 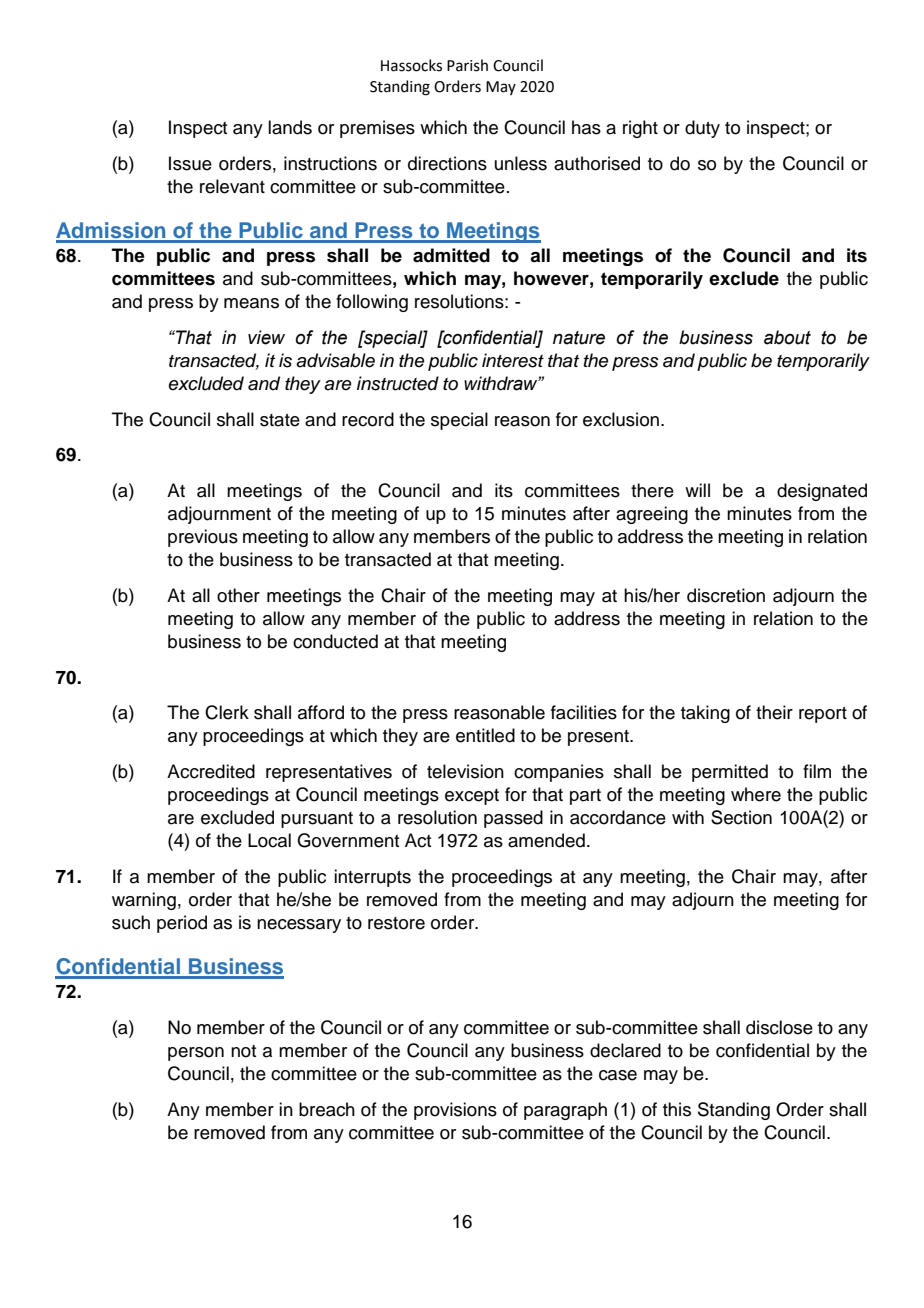 What do you see at coordinates (467, 65) in the screenshot?
I see `Parish` at bounding box center [467, 65].
